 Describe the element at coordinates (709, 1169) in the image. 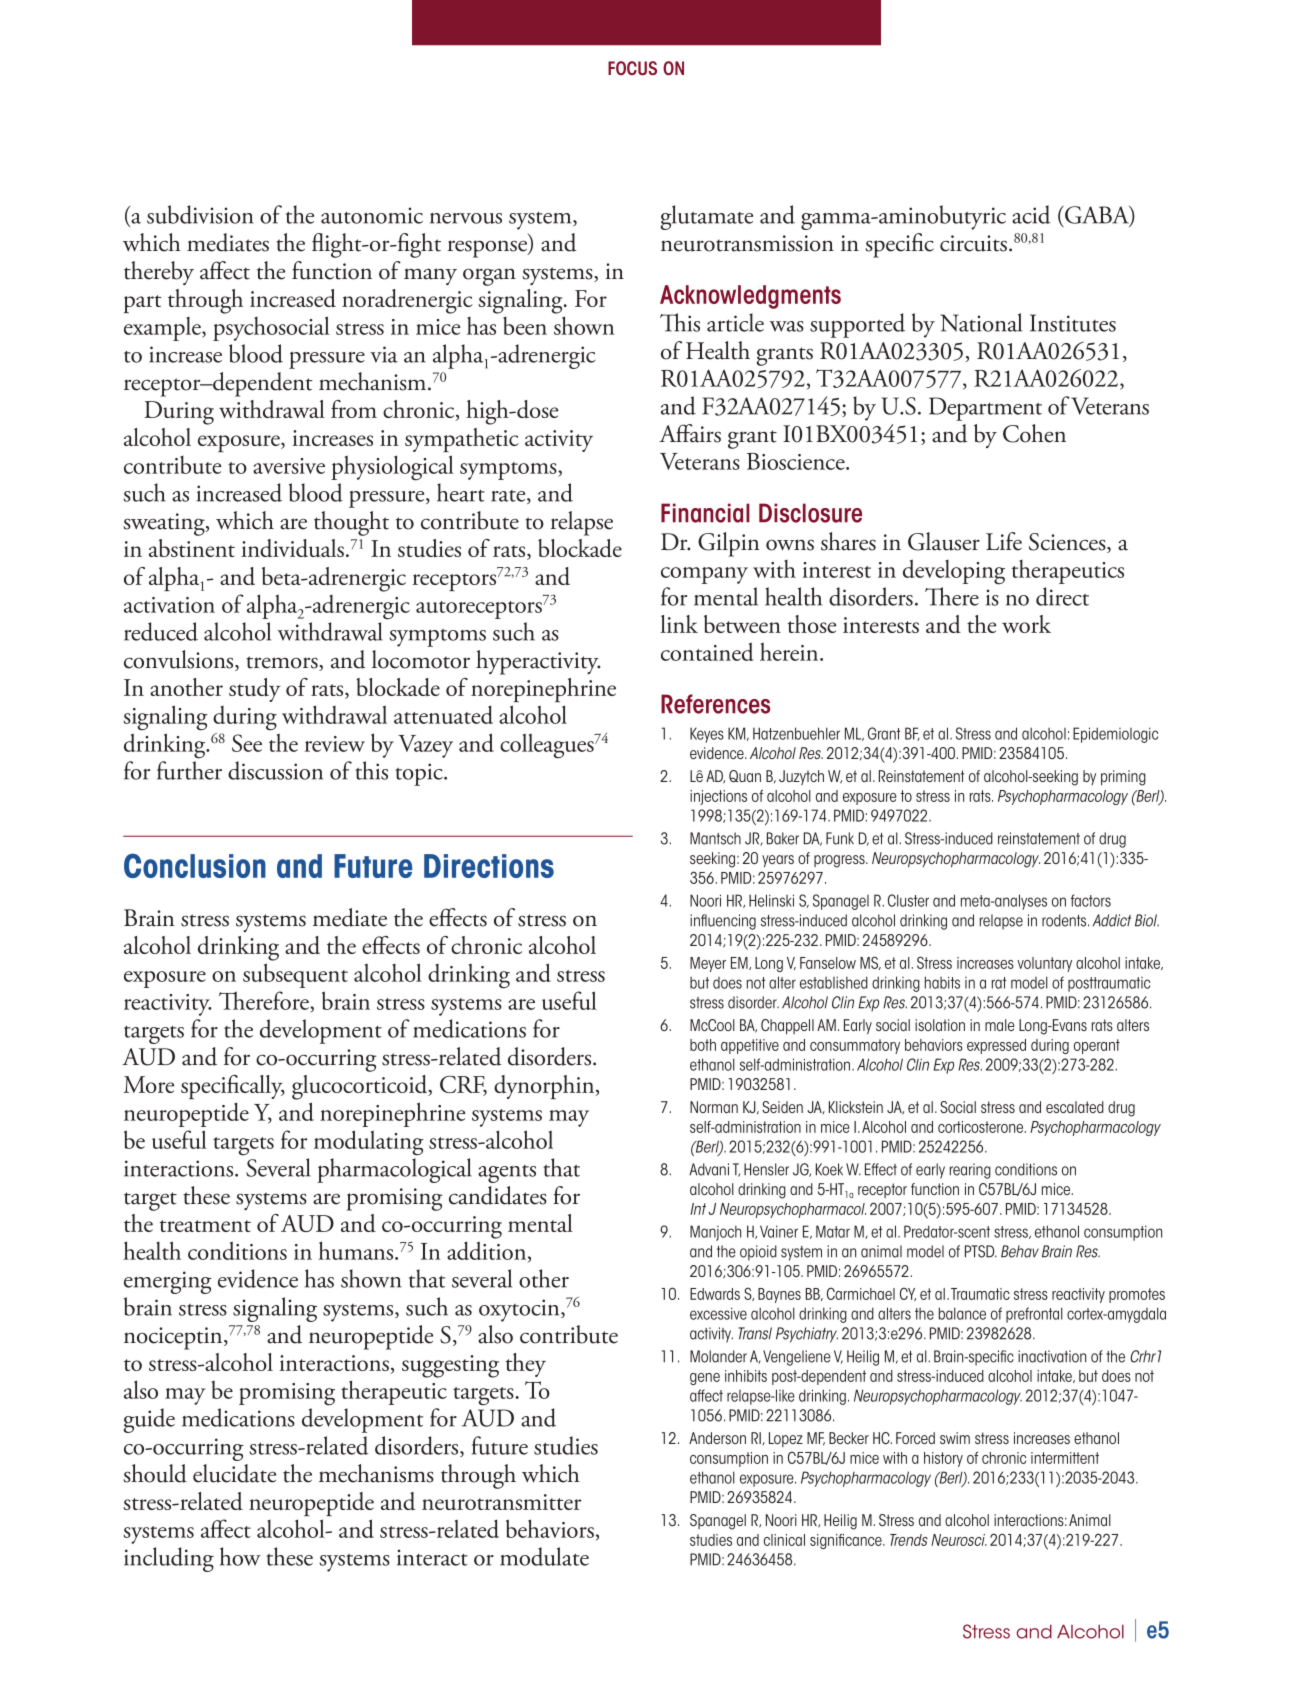

I see `Advani` at that location.
